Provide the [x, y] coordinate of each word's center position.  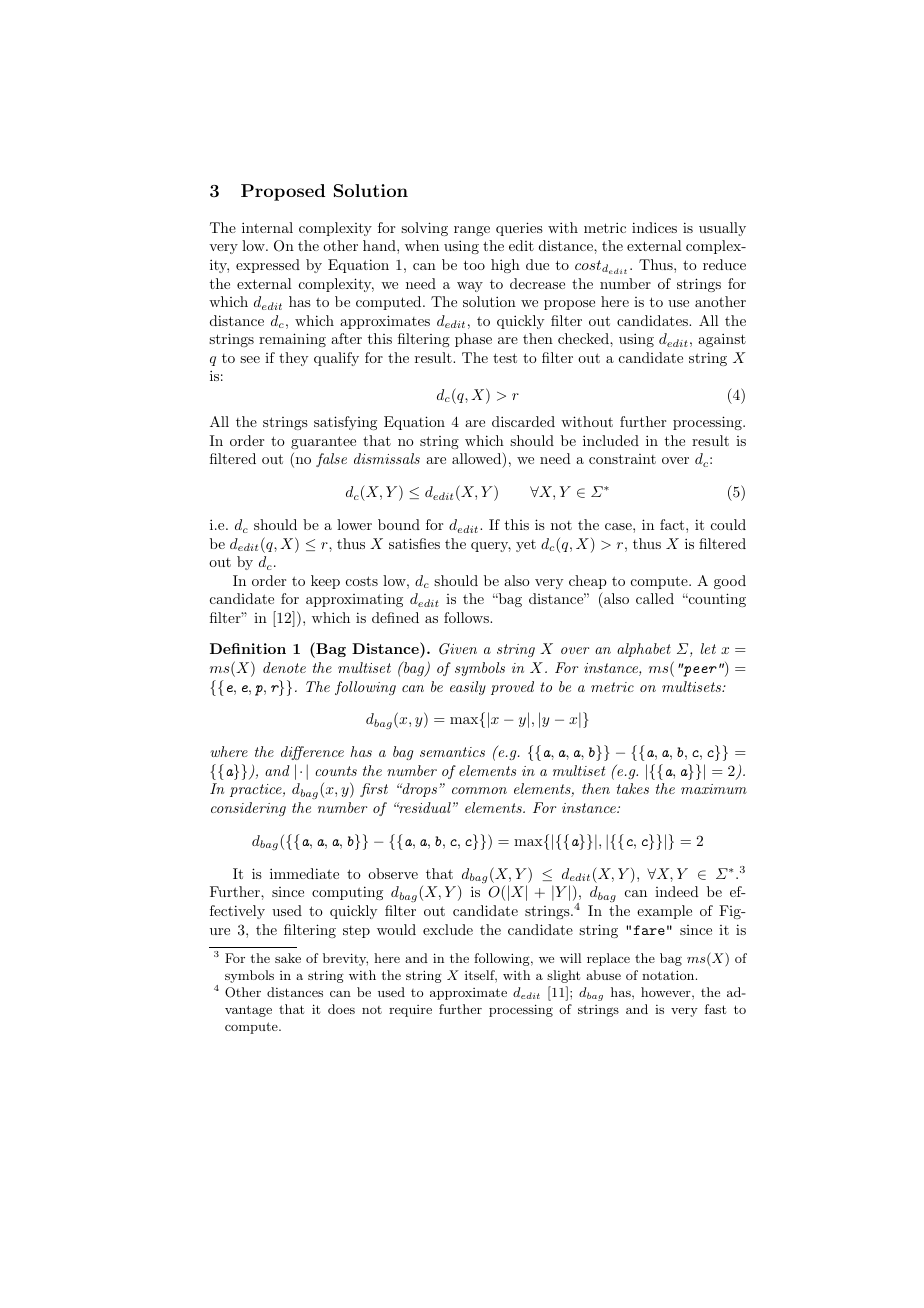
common [479, 790]
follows [467, 617]
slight [563, 976]
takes [633, 788]
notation [669, 975]
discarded [523, 421]
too [474, 265]
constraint [622, 459]
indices [654, 227]
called [655, 598]
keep [325, 582]
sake [288, 958]
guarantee [323, 442]
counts [336, 771]
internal [267, 227]
